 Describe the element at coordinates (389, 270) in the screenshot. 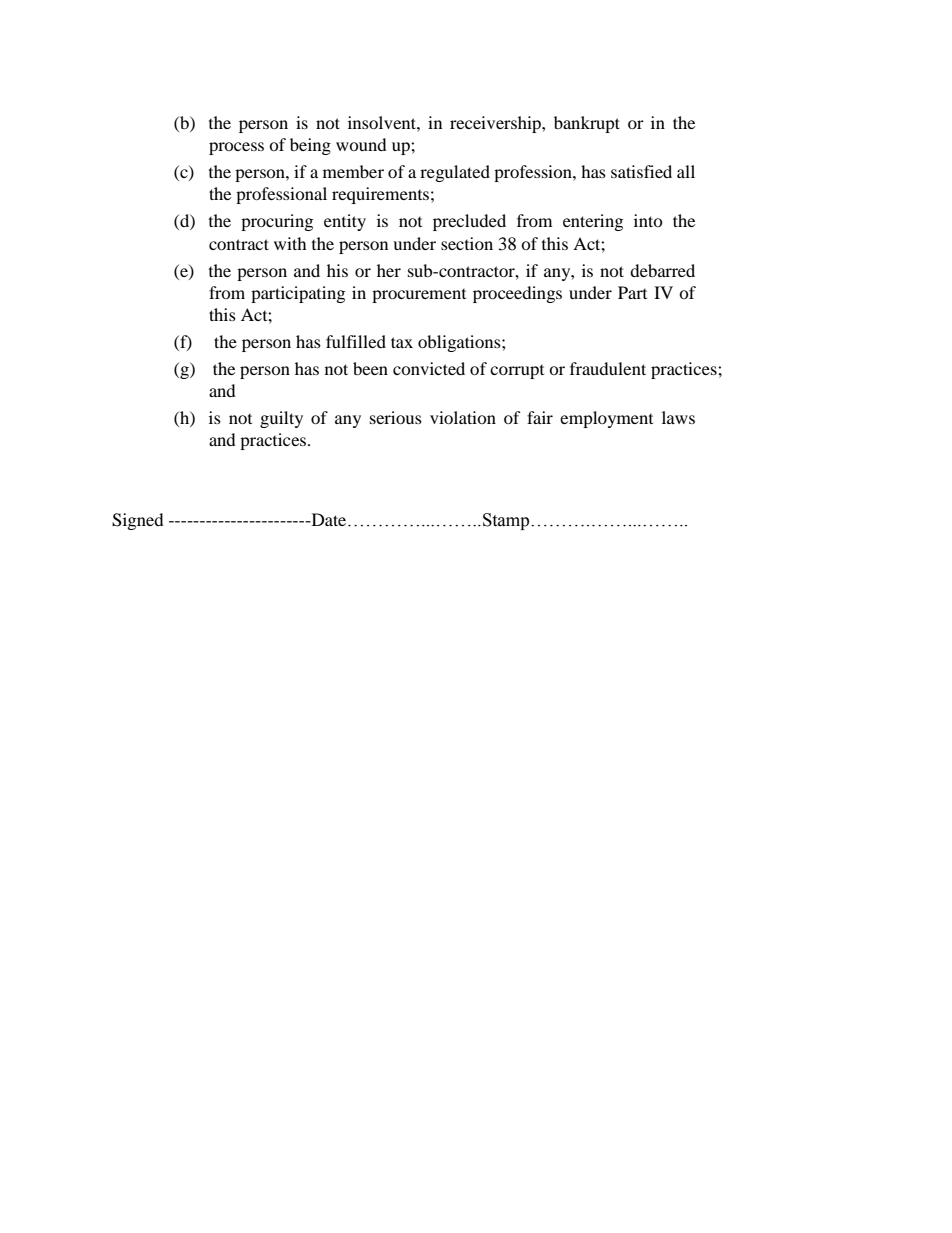

I see `her` at that location.
